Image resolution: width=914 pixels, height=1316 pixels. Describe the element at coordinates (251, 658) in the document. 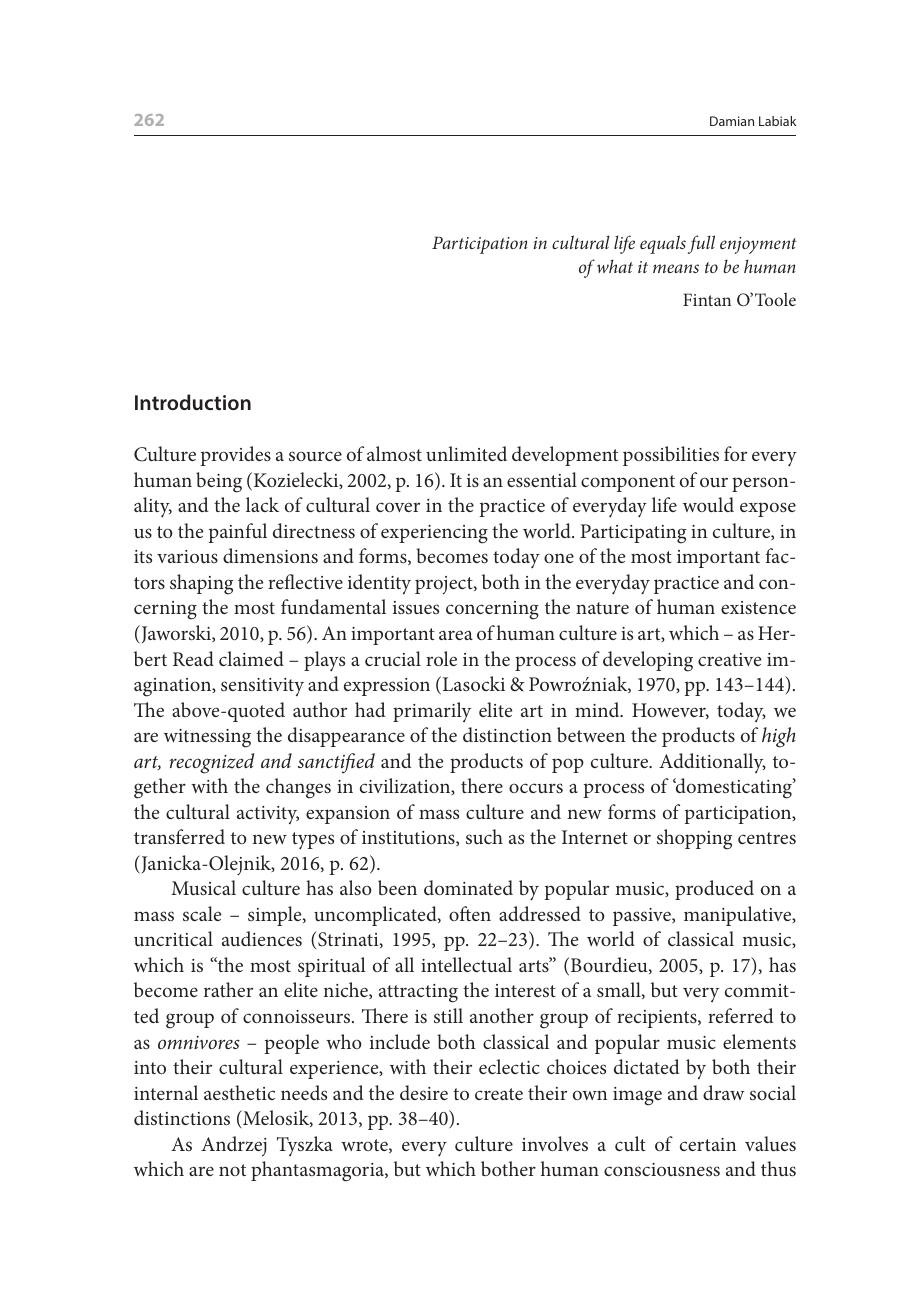

I see `claimed` at that location.
